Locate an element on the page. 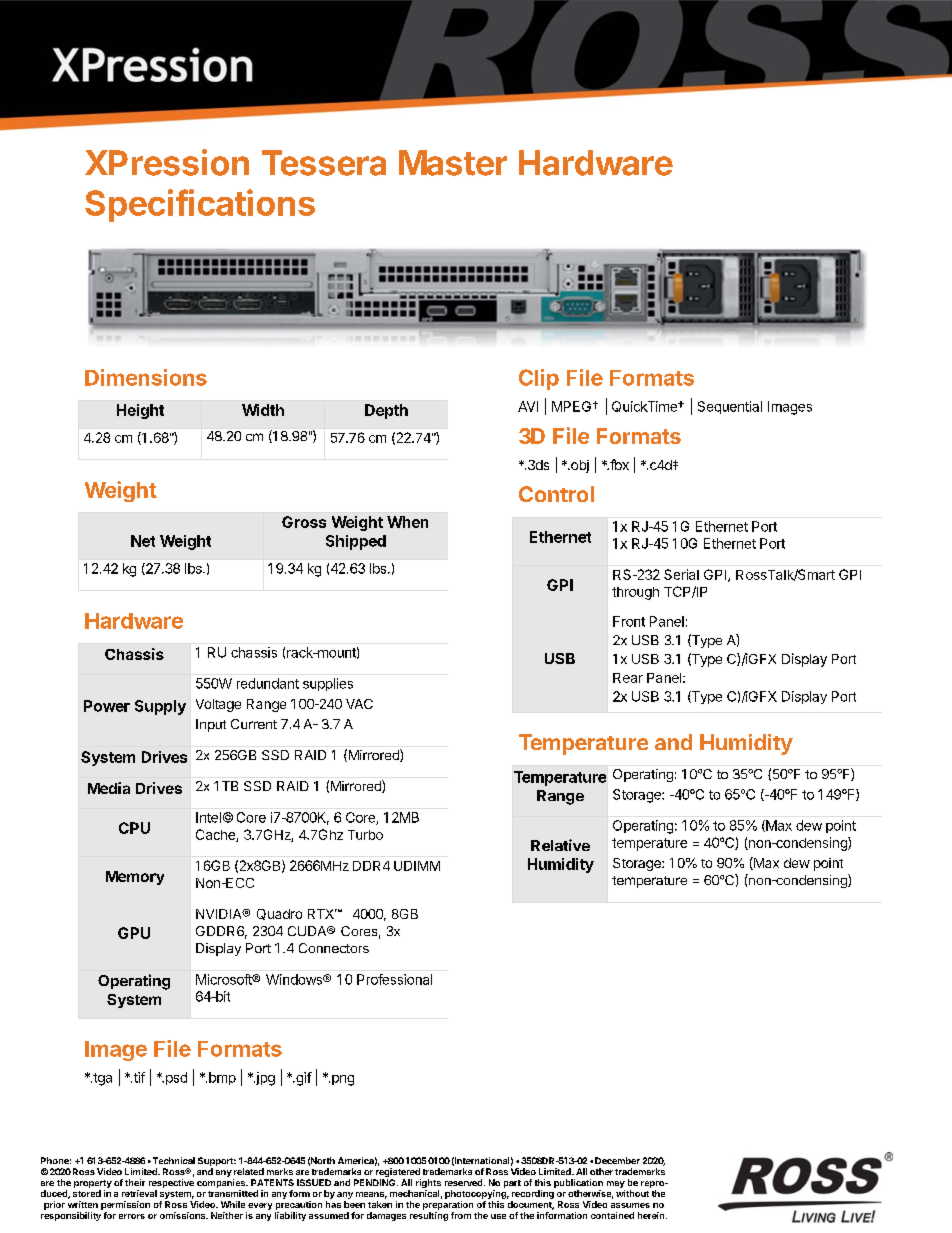 The image size is (952, 1233). Memory is located at coordinates (135, 878).
